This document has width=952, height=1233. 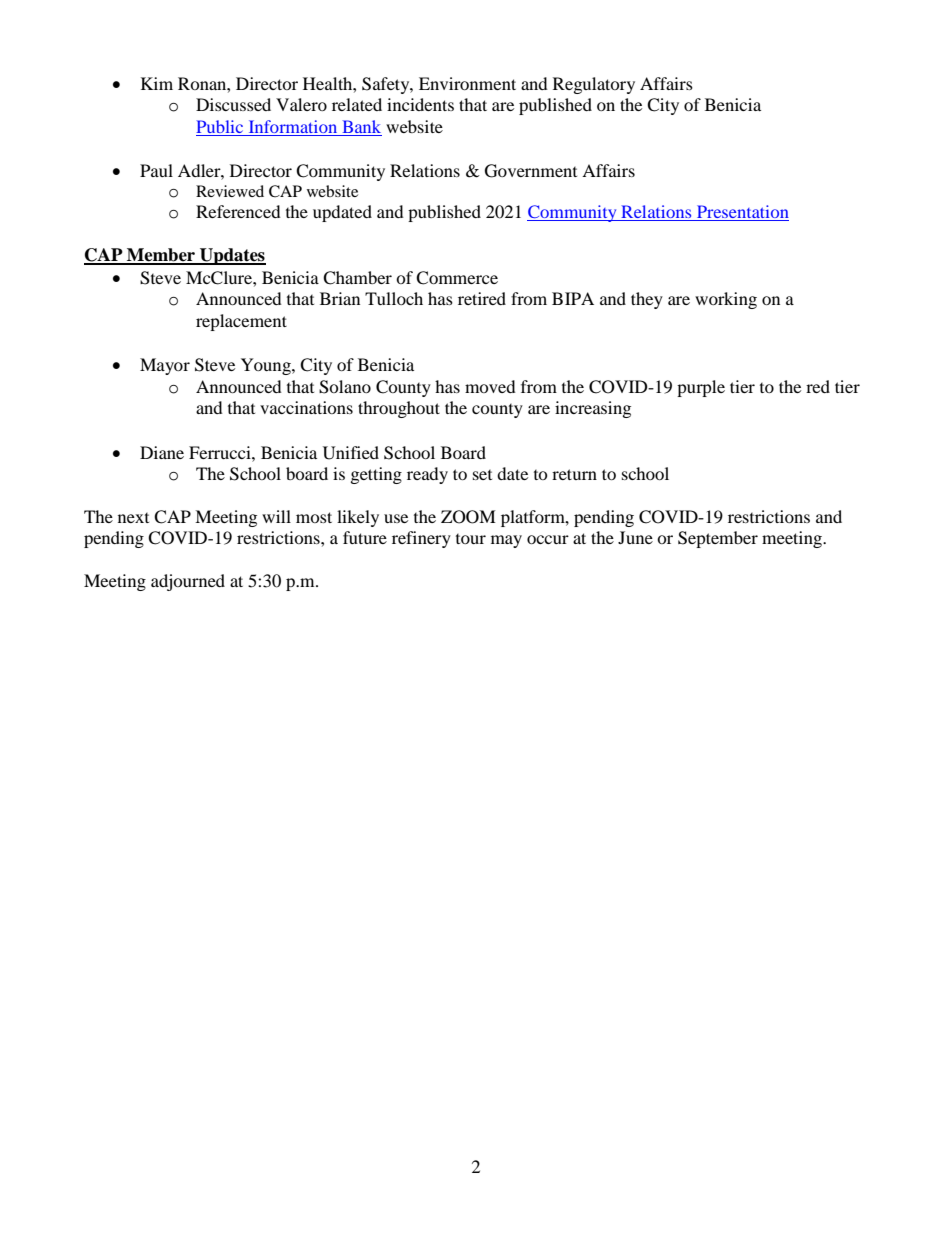 I want to click on throughout, so click(x=399, y=409).
